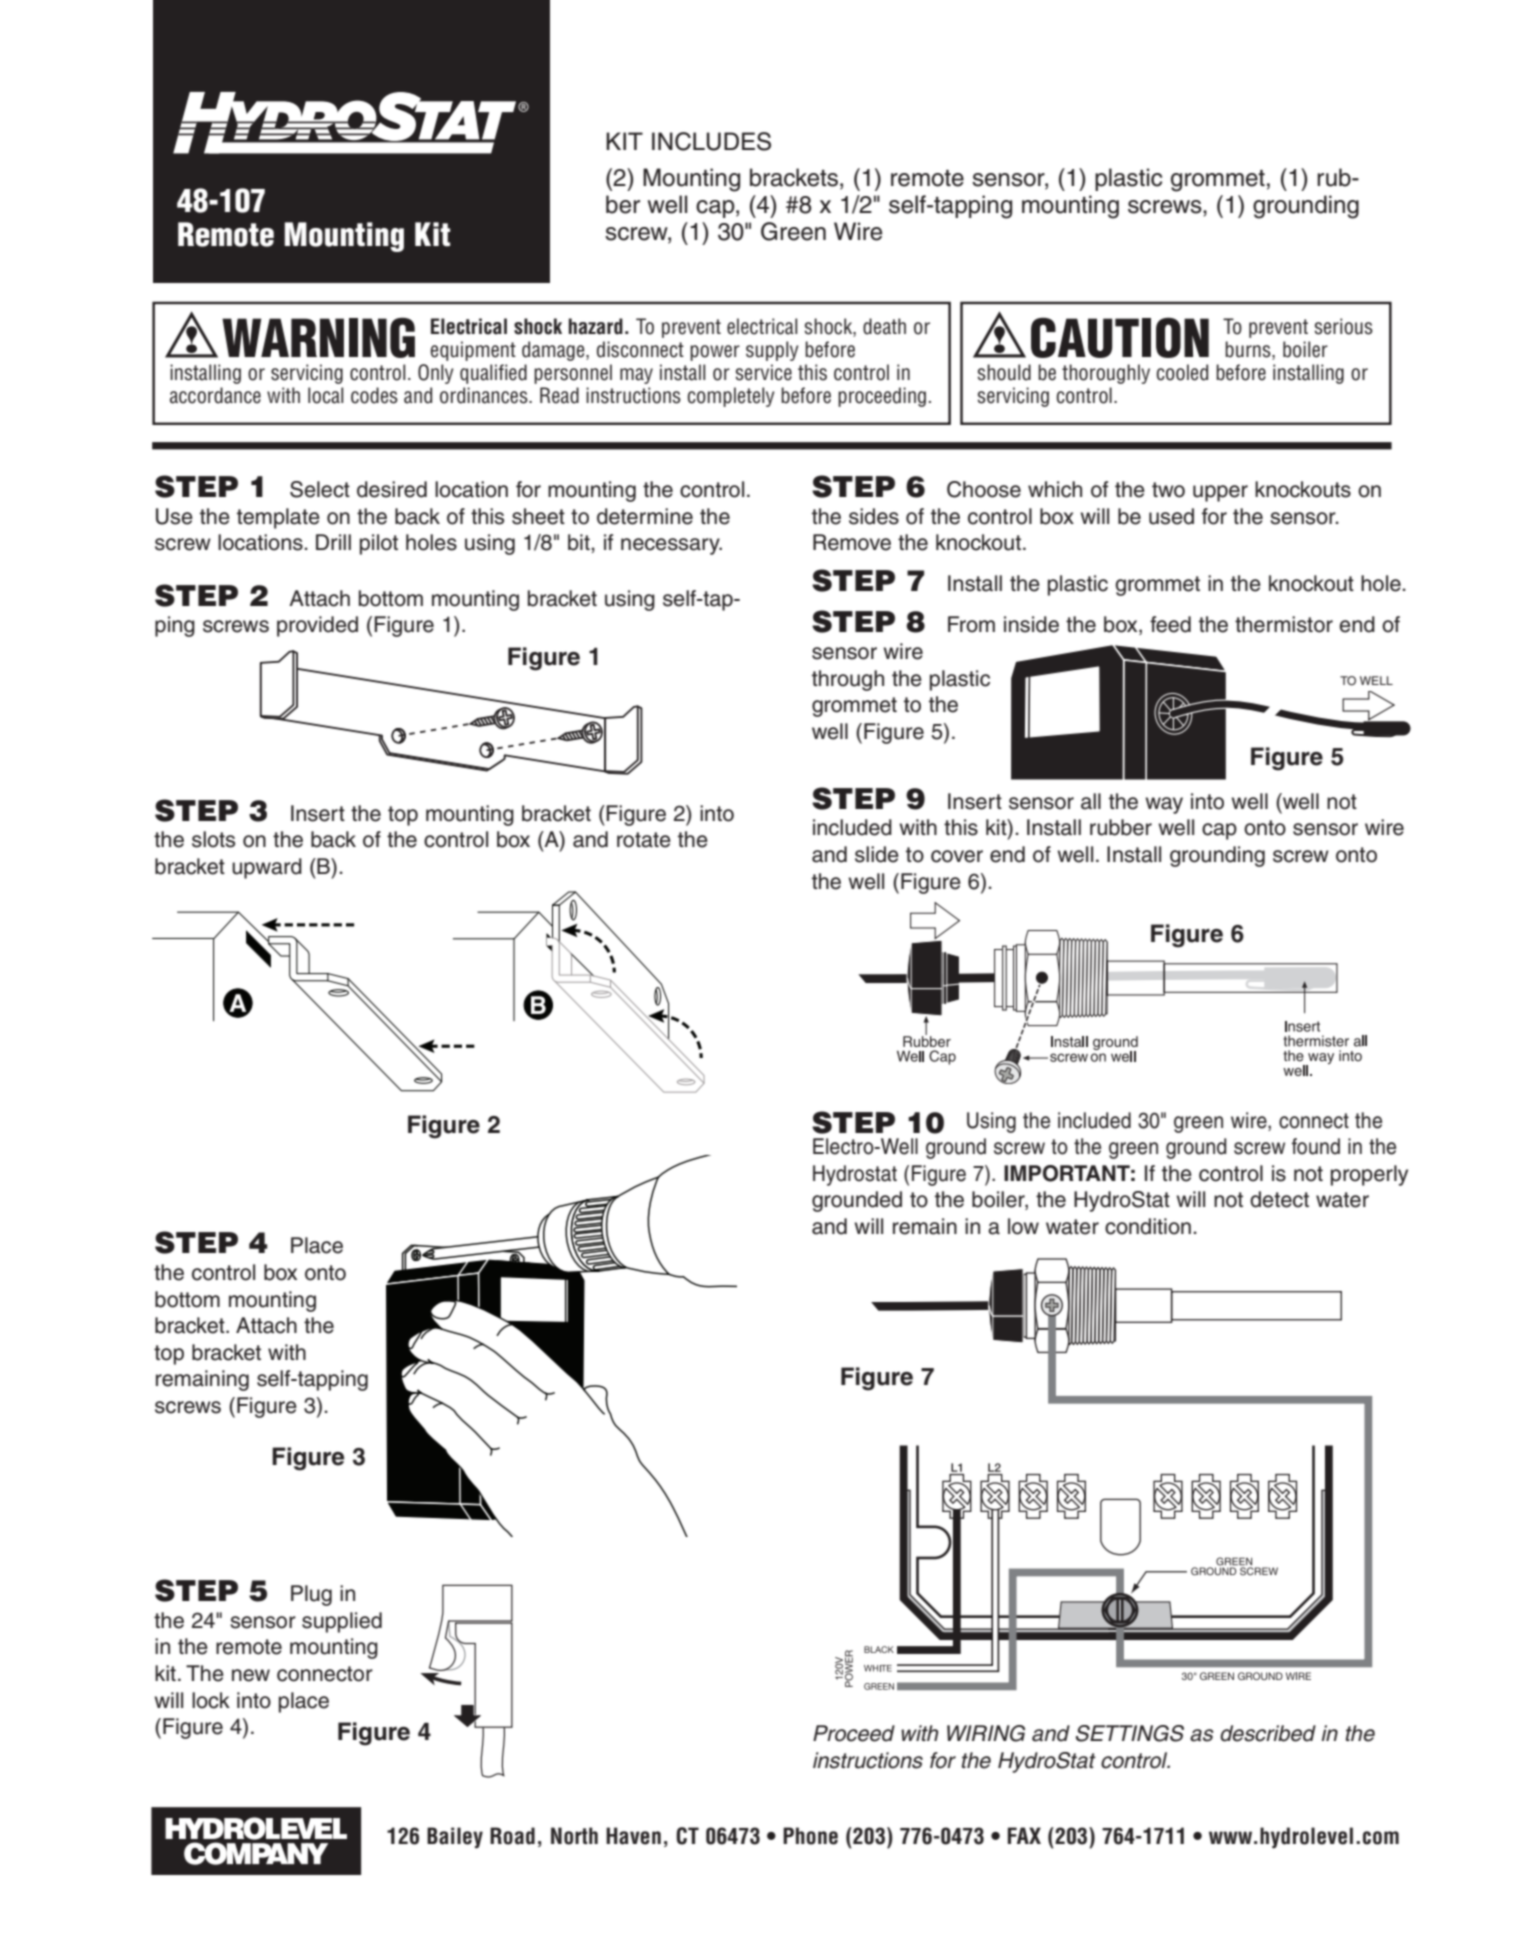  I want to click on found, so click(1316, 1146).
